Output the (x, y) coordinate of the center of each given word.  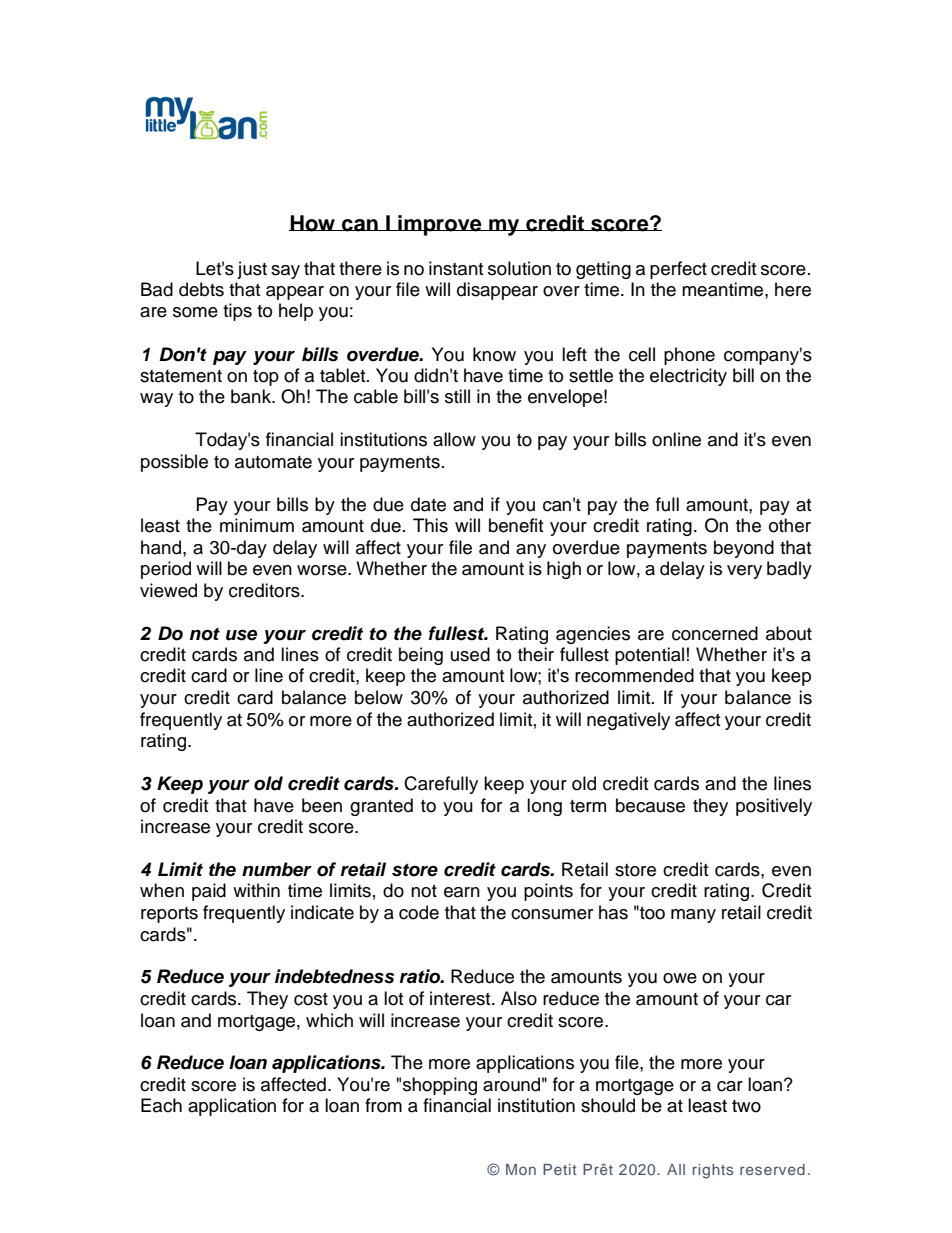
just (252, 270)
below (379, 697)
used (470, 654)
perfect (678, 270)
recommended (634, 675)
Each (161, 1105)
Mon (521, 1169)
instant (456, 268)
